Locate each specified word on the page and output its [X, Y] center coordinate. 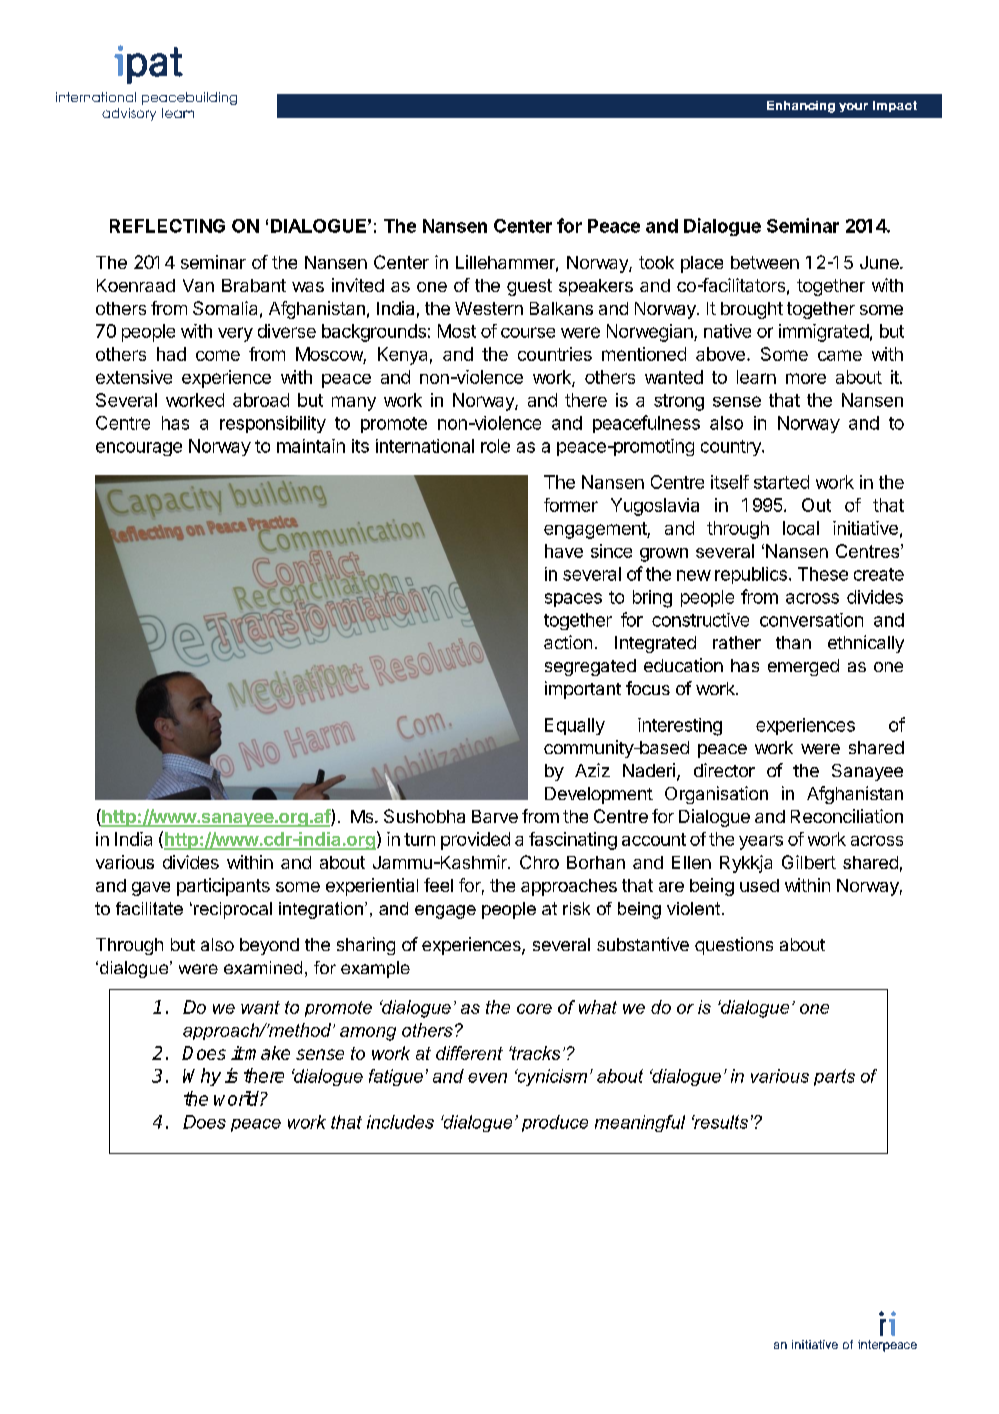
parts [834, 1077]
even [487, 1078]
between [765, 262]
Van [198, 285]
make [267, 1053]
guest [529, 287]
